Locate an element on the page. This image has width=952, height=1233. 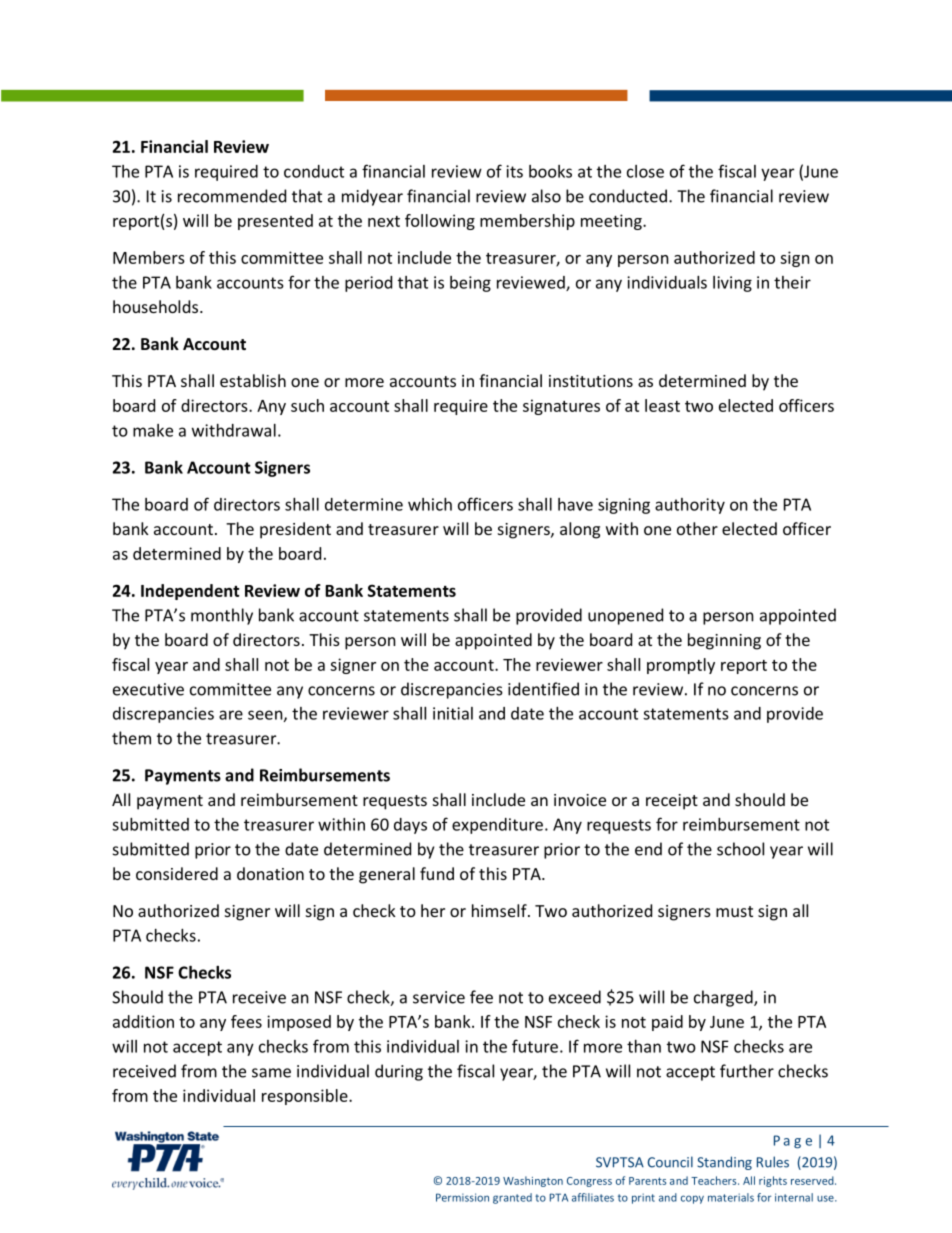
least is located at coordinates (662, 405).
